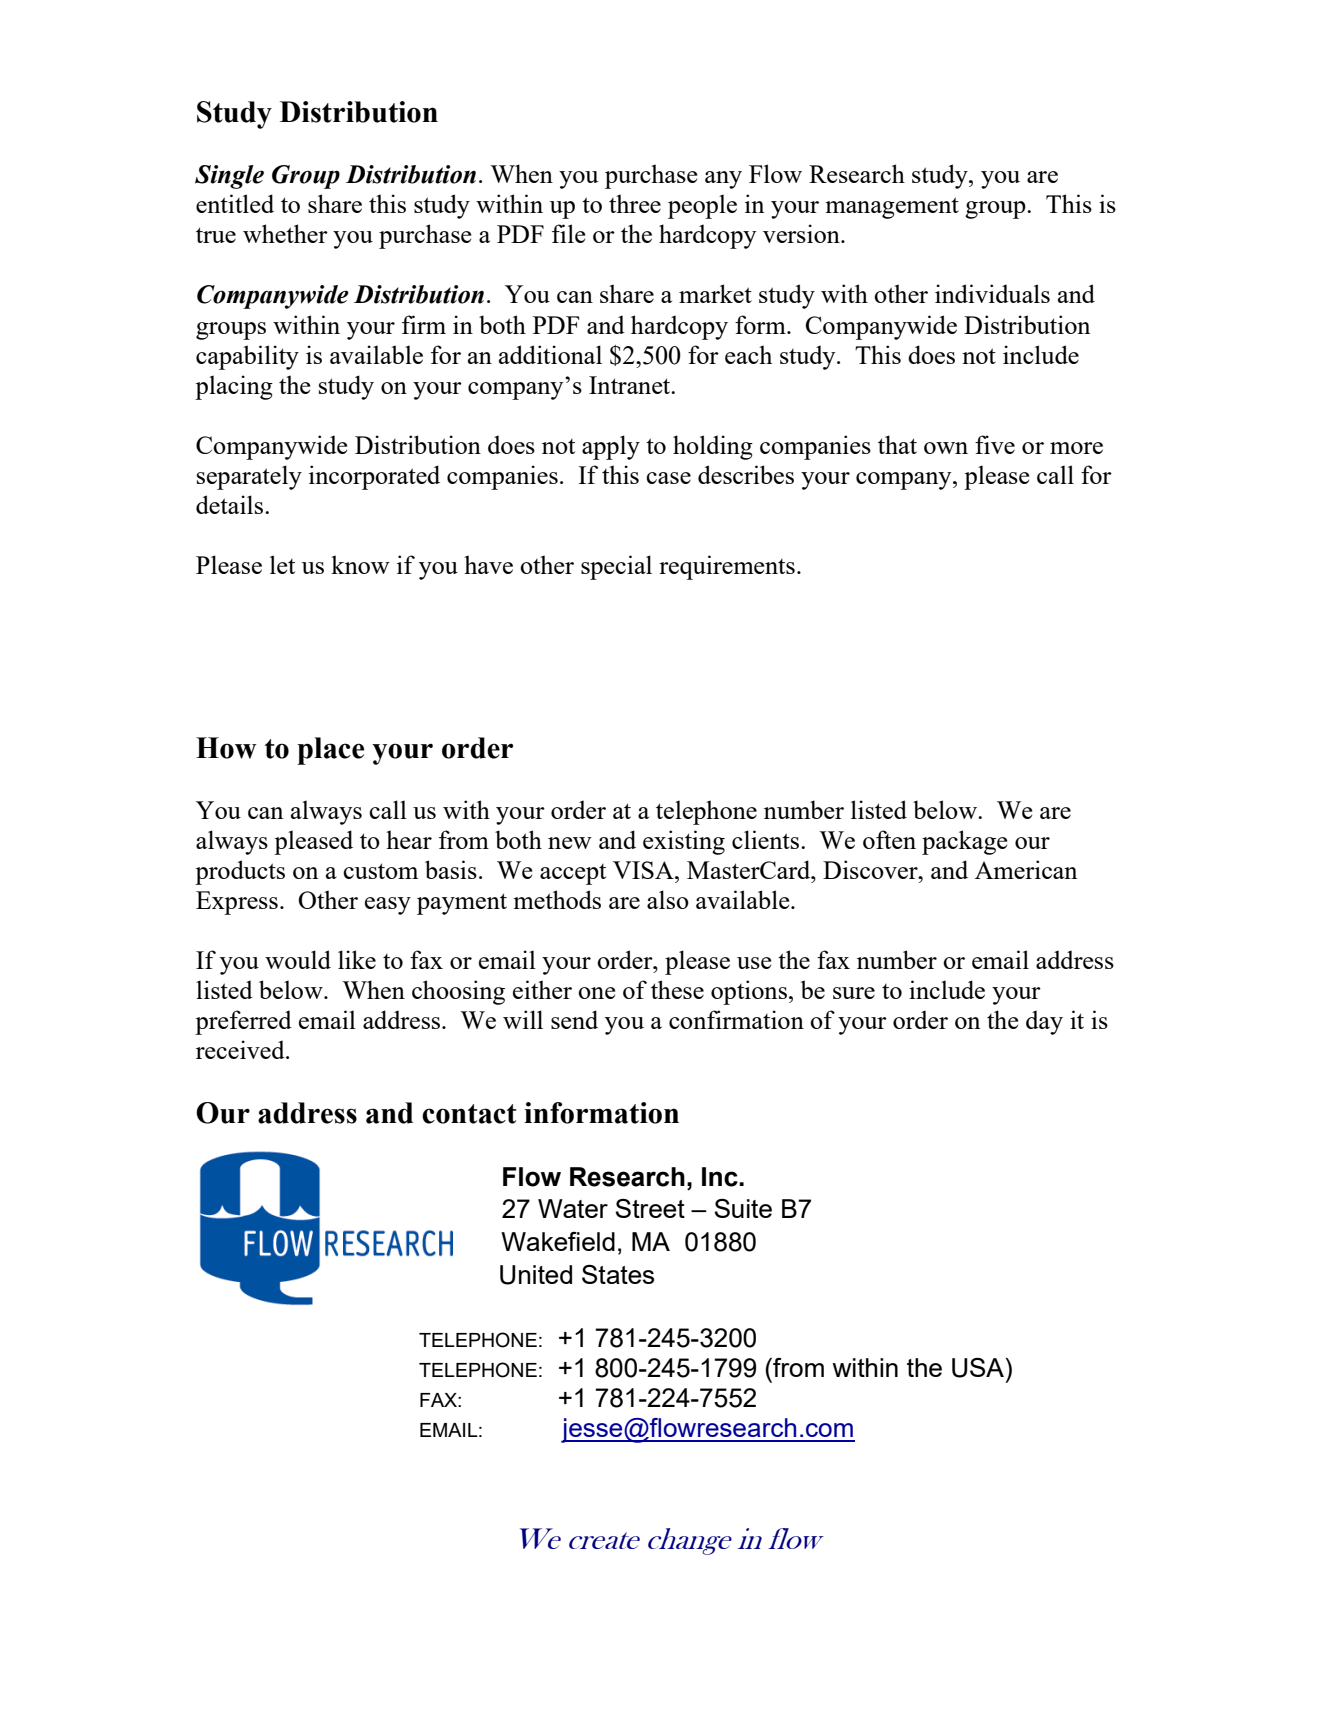 The height and width of the page is (1723, 1332). I want to click on incorporated, so click(374, 477).
